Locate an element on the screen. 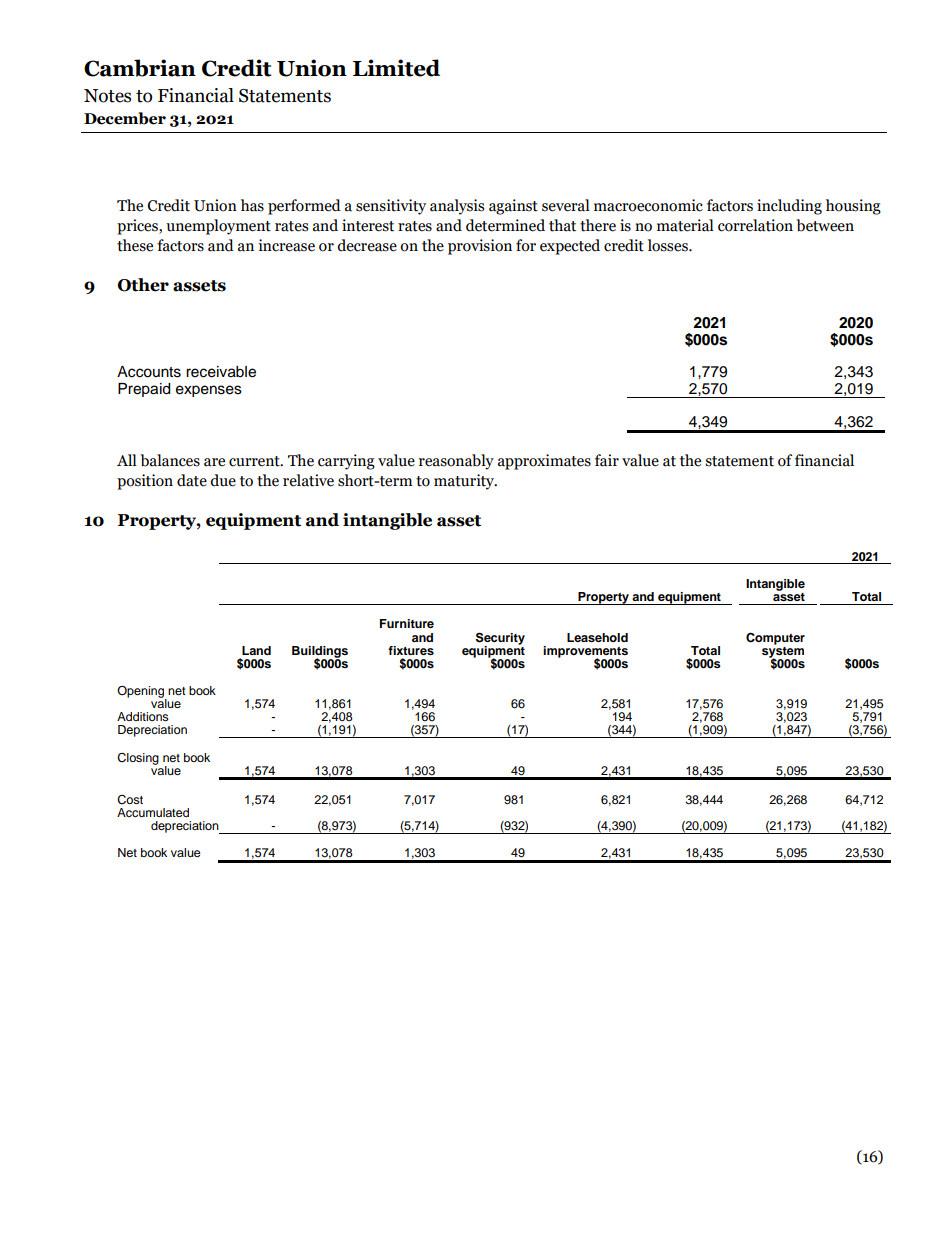  Security is located at coordinates (500, 639).
